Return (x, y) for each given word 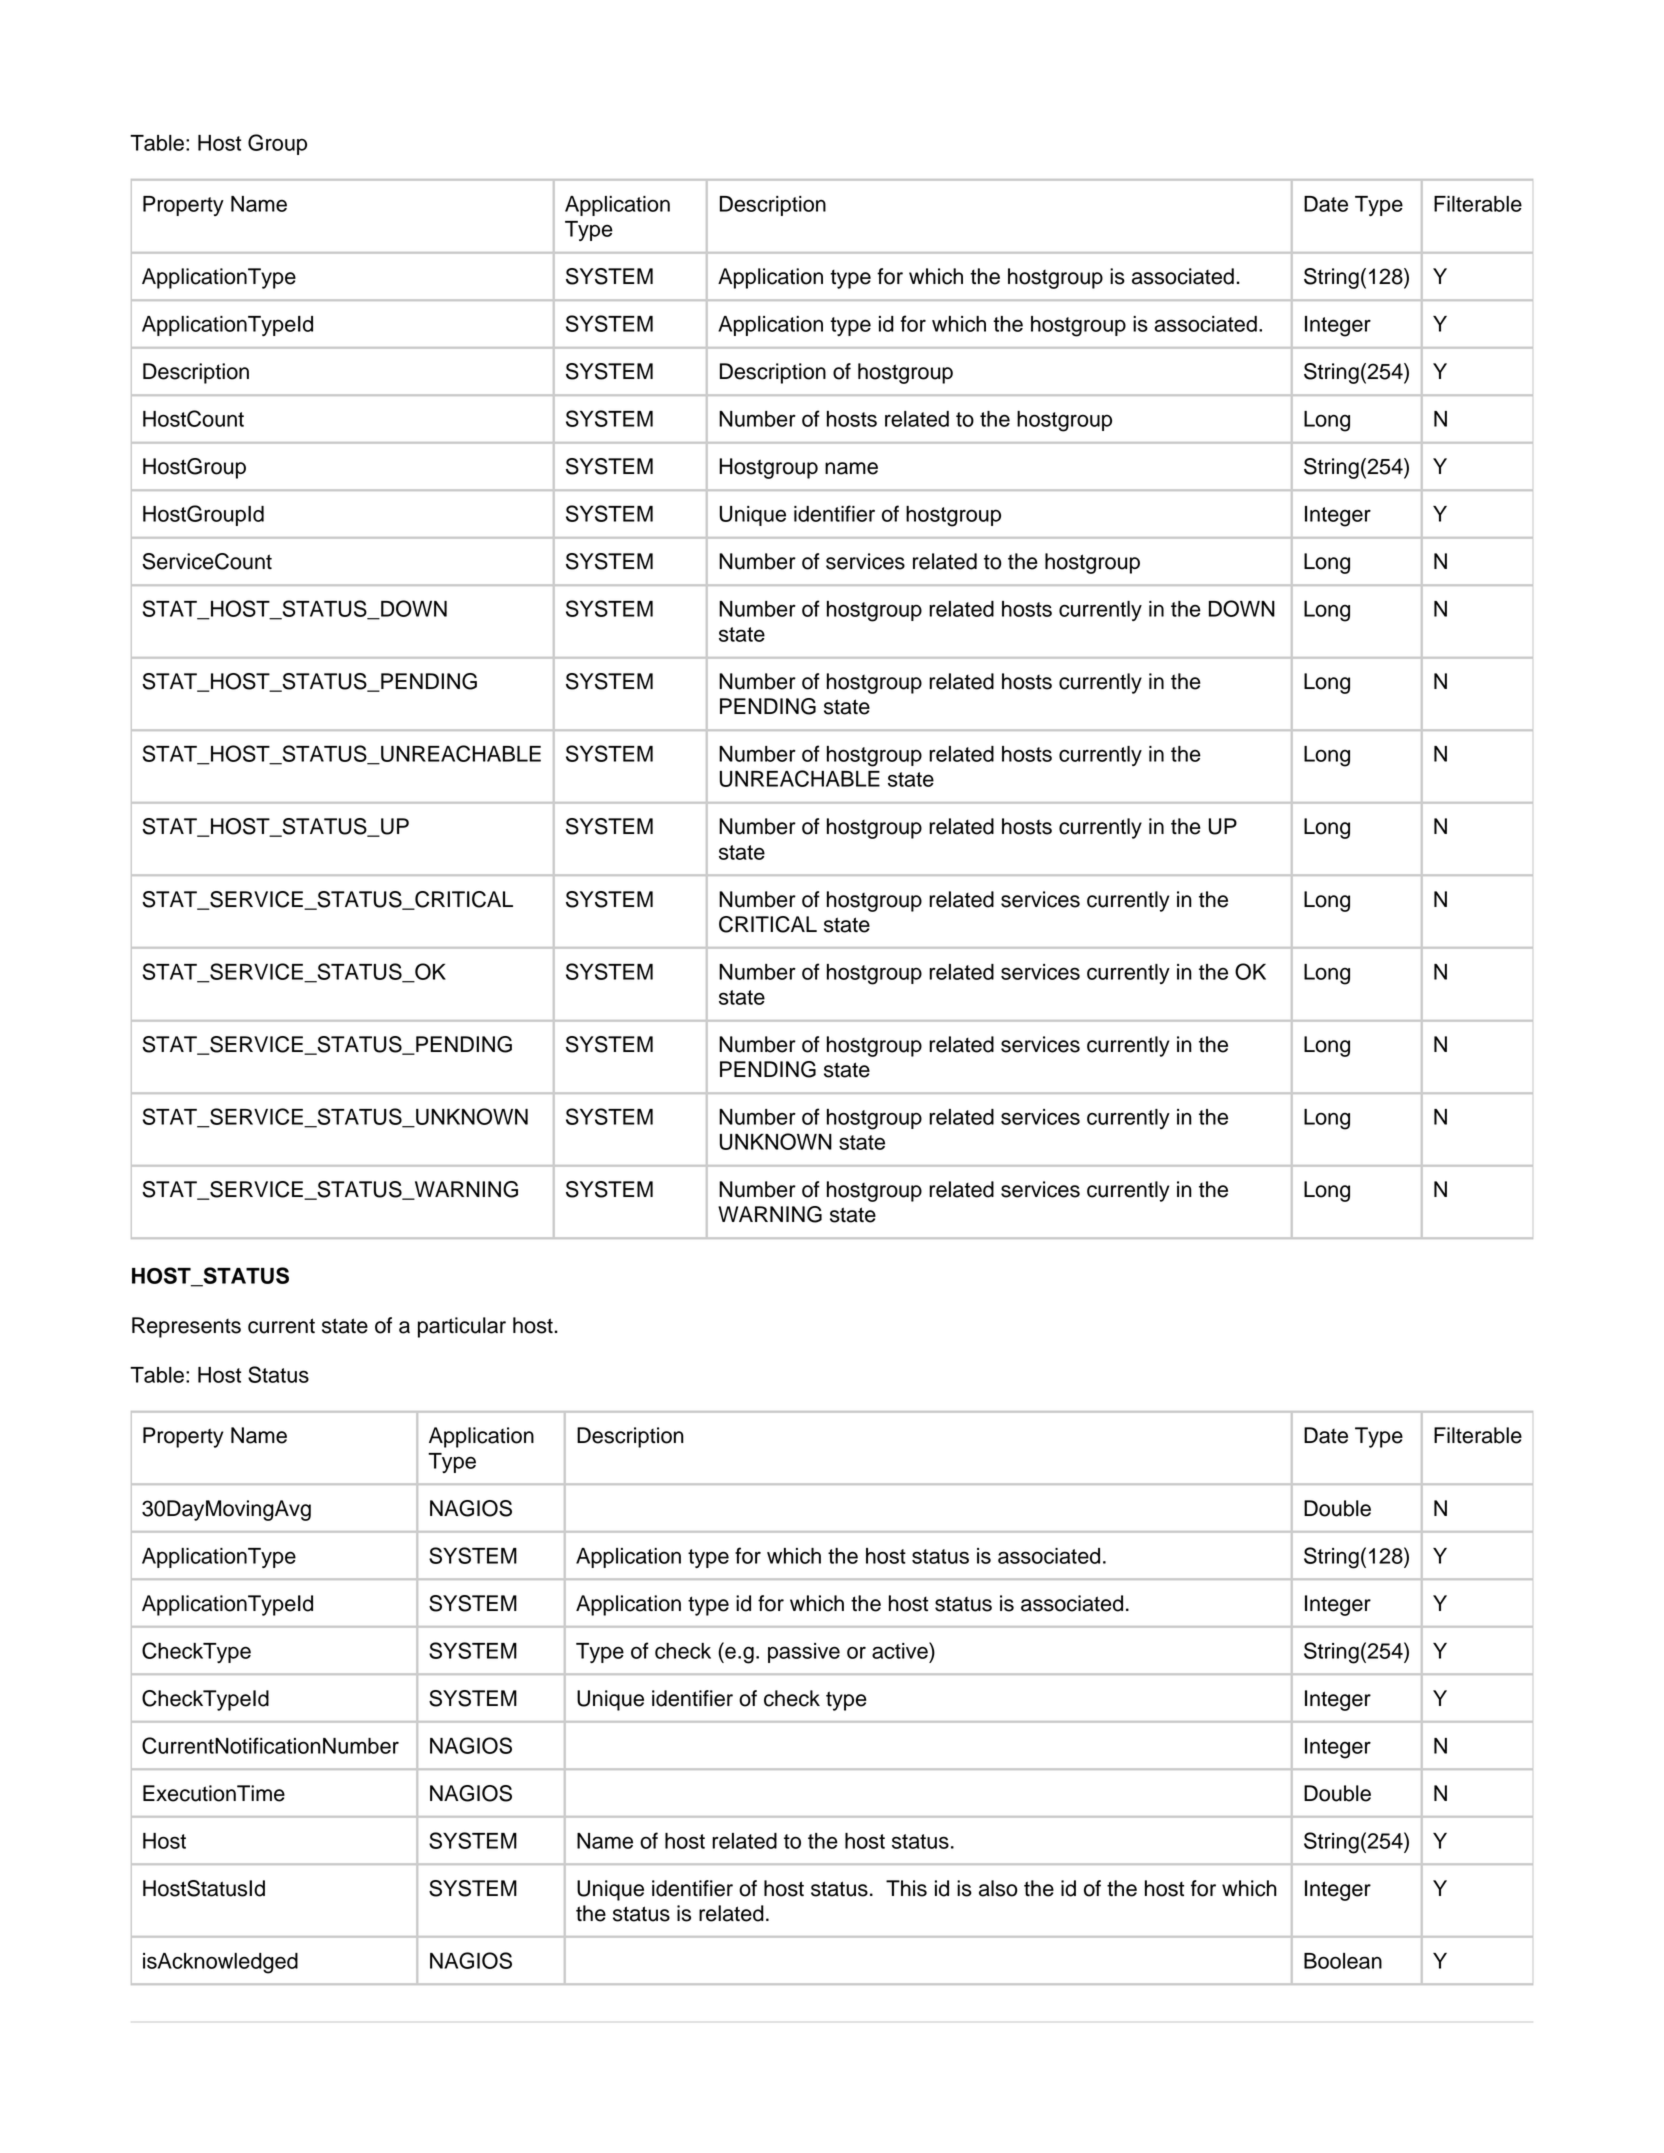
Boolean (1343, 1961)
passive (804, 1653)
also (998, 1888)
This (906, 1888)
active (901, 1650)
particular (462, 1327)
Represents (186, 1327)
